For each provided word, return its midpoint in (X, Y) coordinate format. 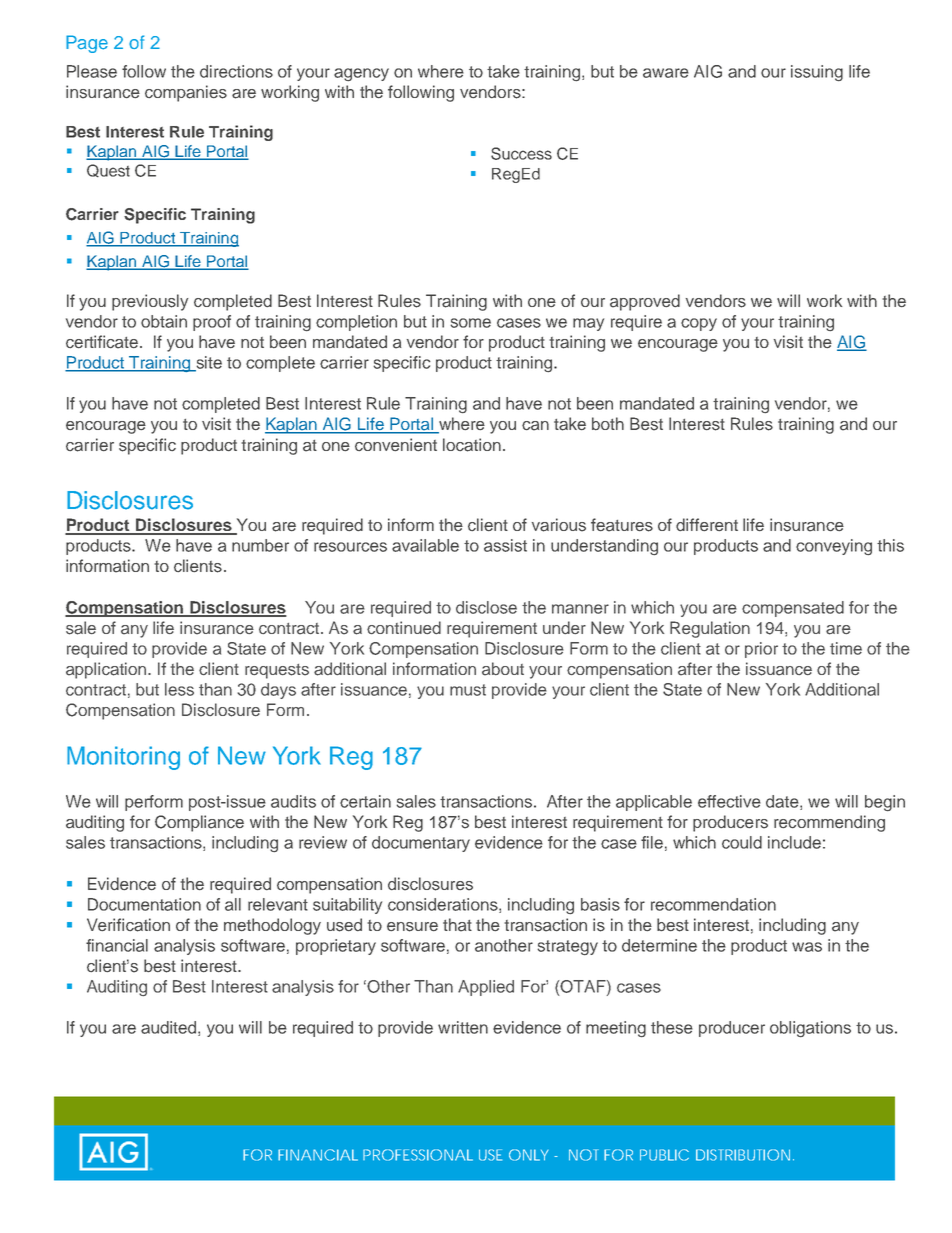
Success (521, 153)
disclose (486, 607)
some (471, 323)
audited (170, 1028)
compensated (793, 609)
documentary (421, 844)
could (742, 842)
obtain (164, 321)
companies (186, 93)
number (260, 545)
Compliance (199, 823)
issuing (817, 73)
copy (699, 324)
